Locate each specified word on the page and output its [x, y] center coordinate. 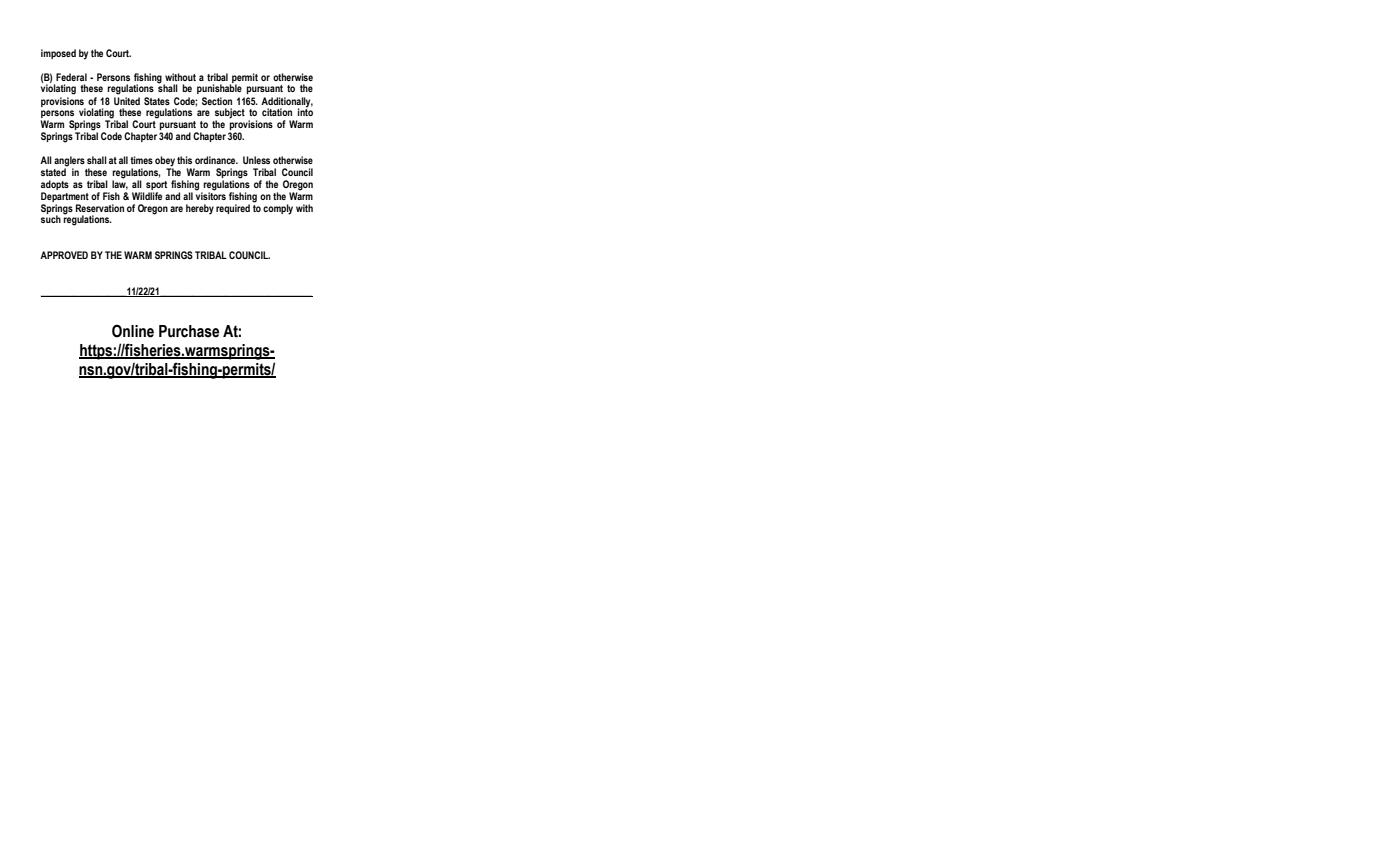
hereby [200, 209]
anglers [69, 162]
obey [165, 162]
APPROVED [64, 255]
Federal [71, 77]
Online [133, 331]
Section [217, 101]
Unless [256, 160]
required [233, 209]
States [157, 101]
